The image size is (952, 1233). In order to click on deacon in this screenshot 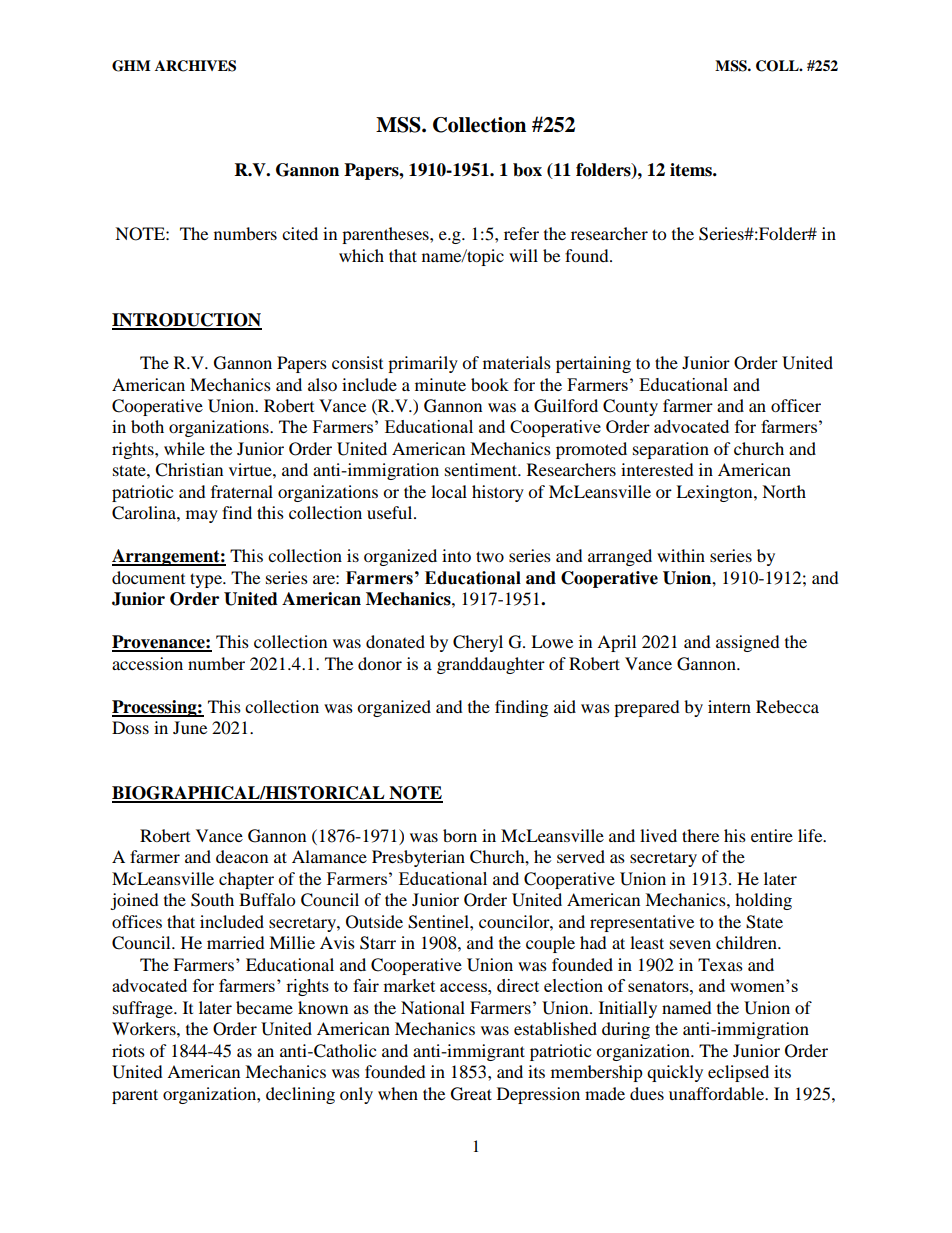, I will do `click(242, 856)`.
